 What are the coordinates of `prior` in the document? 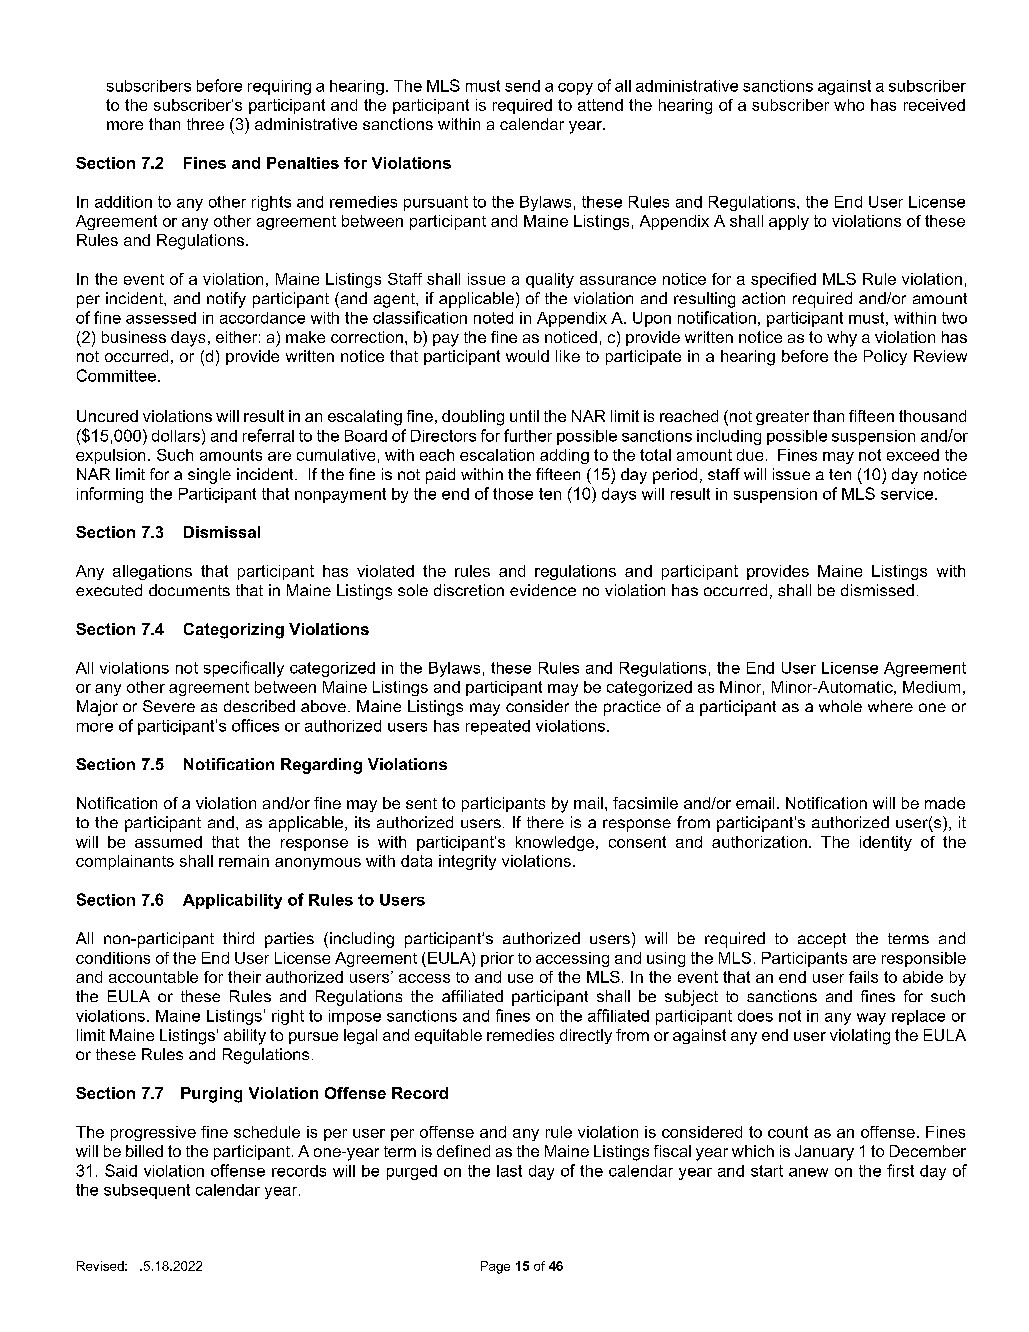 It's located at (497, 959).
